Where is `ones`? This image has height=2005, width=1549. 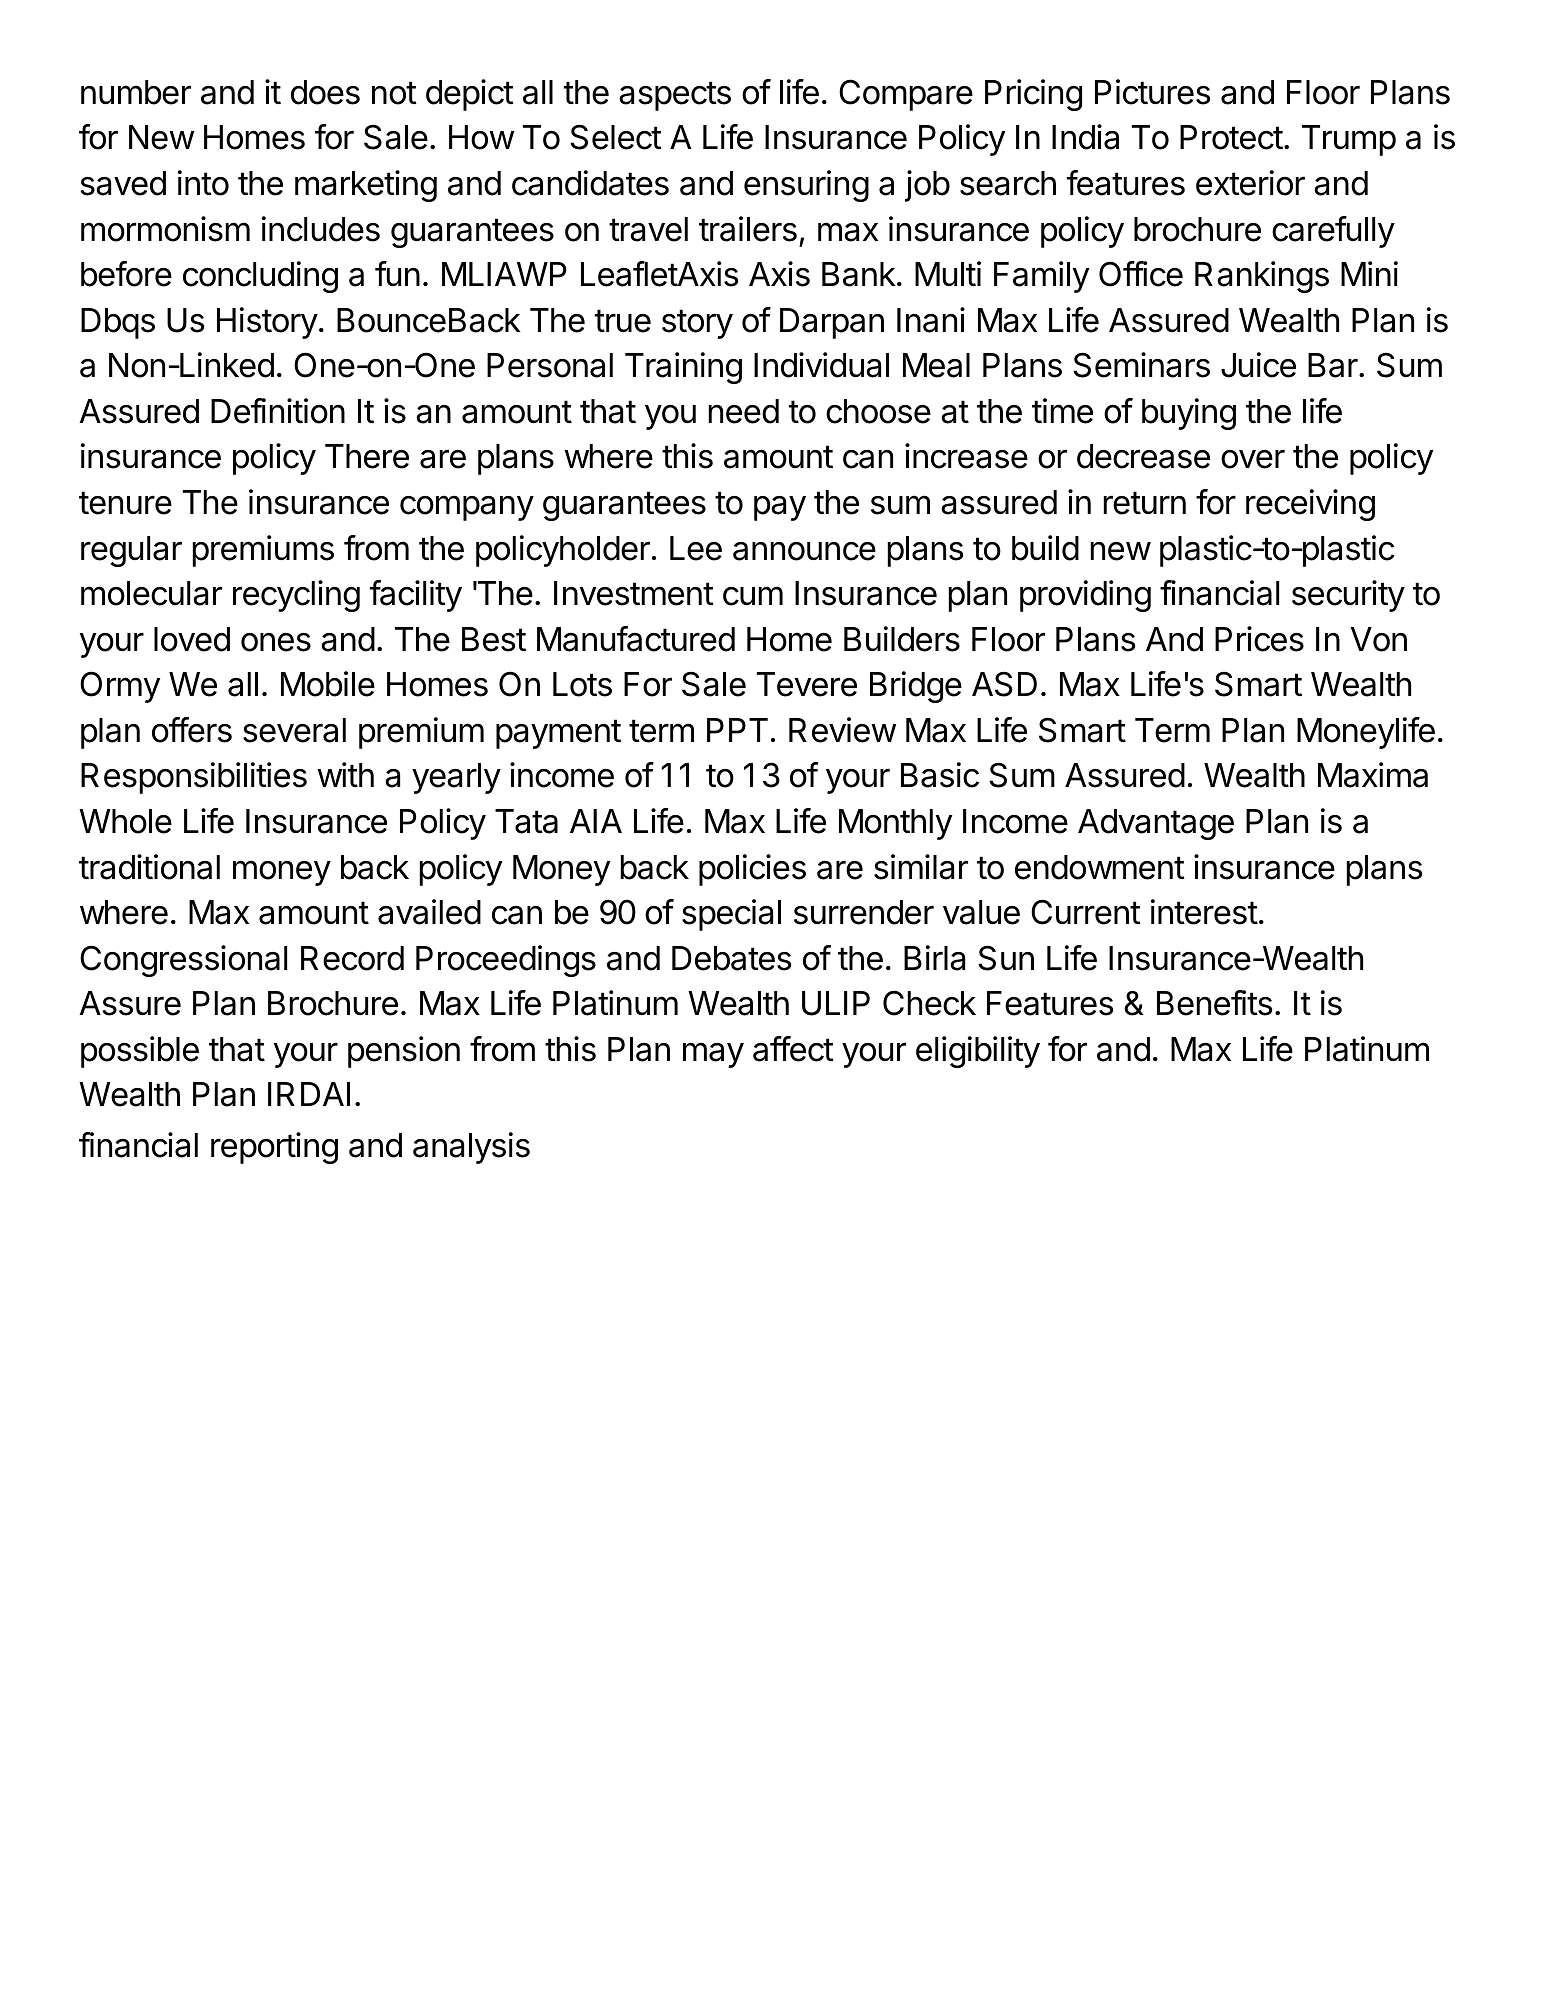 ones is located at coordinates (276, 642).
